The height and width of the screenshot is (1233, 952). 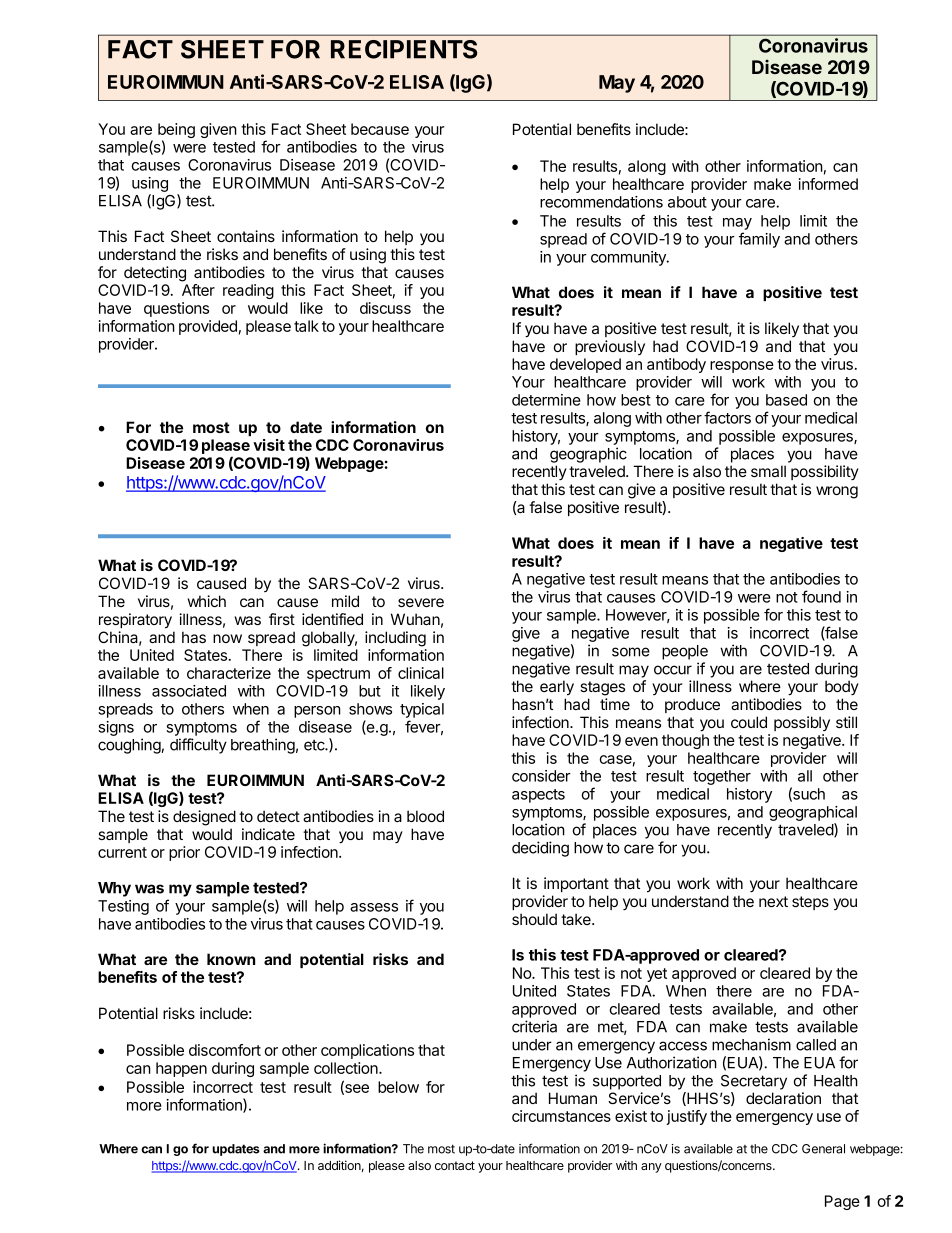 I want to click on being, so click(x=176, y=132).
